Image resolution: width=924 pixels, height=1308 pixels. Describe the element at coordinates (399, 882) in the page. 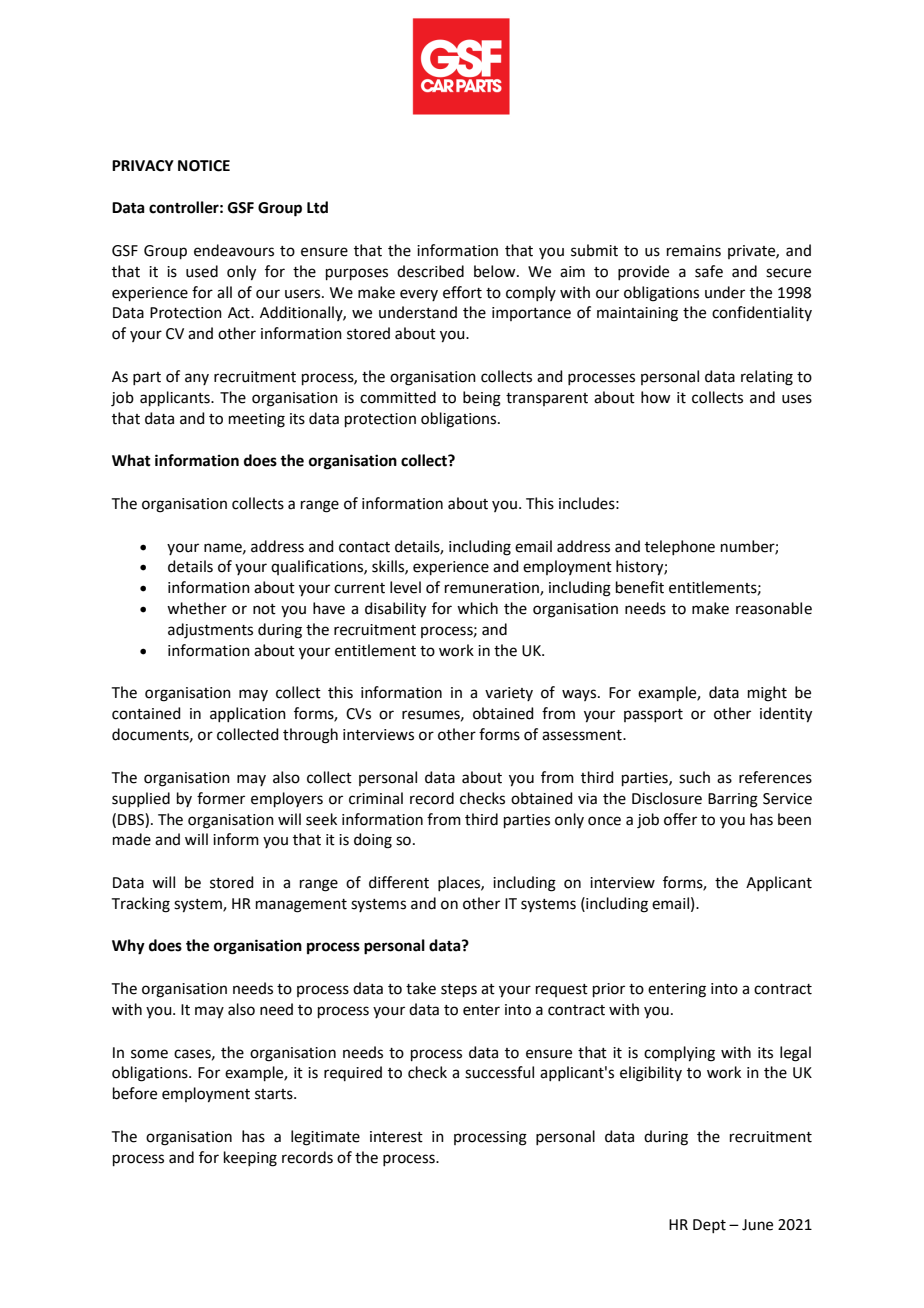

I see `different` at that location.
